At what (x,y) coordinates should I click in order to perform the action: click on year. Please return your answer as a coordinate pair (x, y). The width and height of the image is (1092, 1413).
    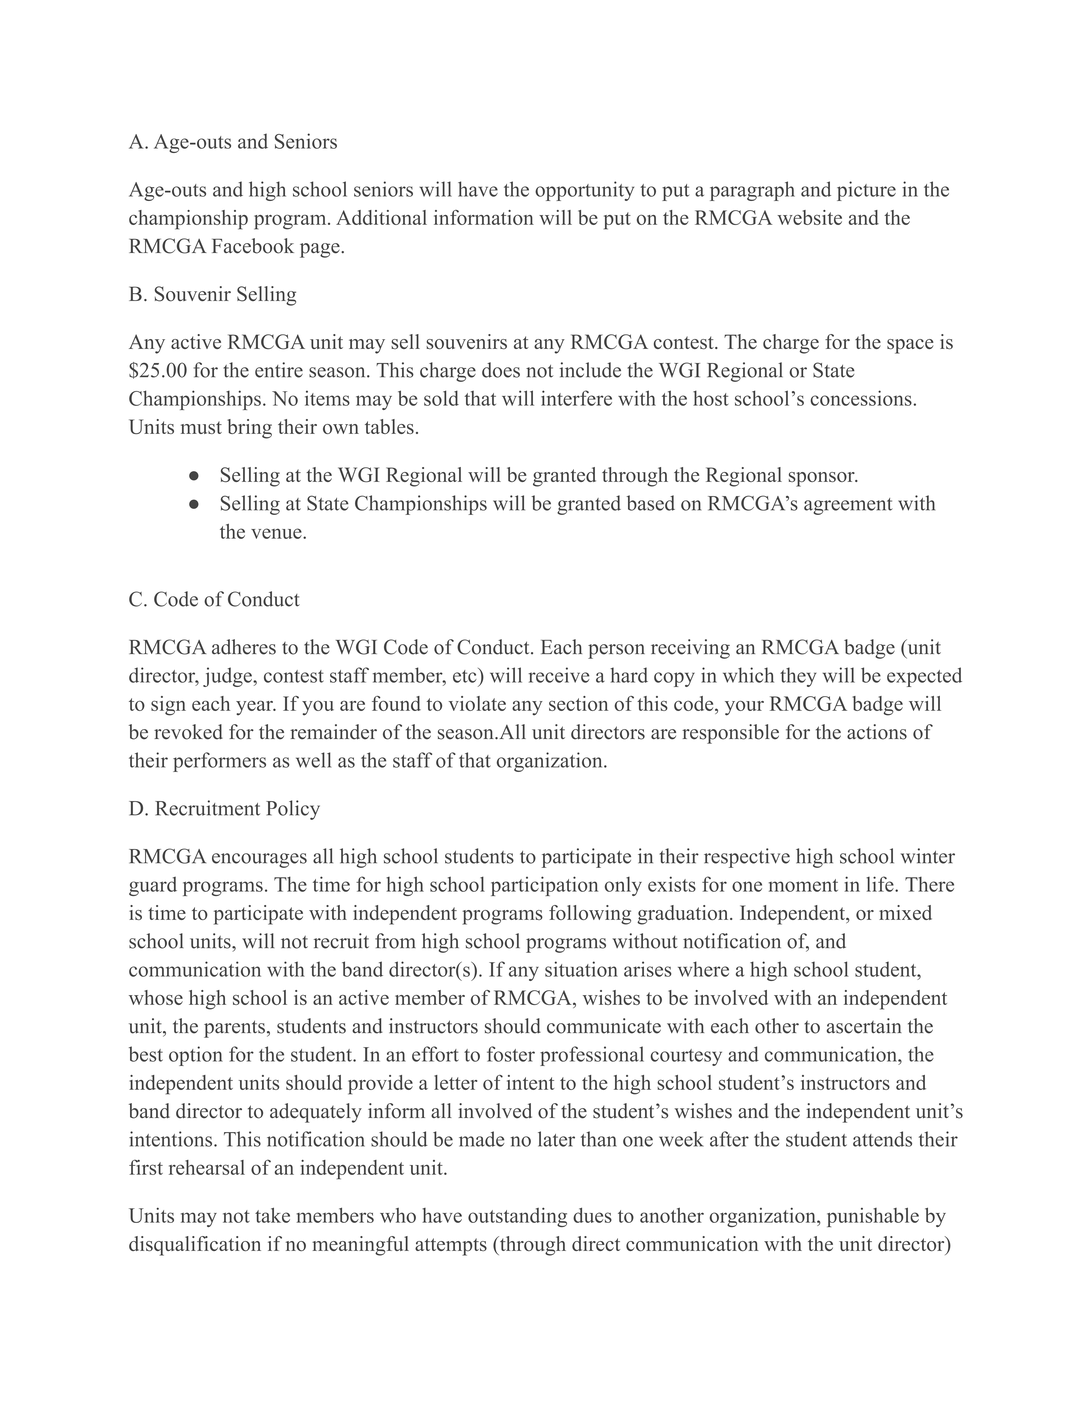
    Looking at the image, I should click on (255, 708).
